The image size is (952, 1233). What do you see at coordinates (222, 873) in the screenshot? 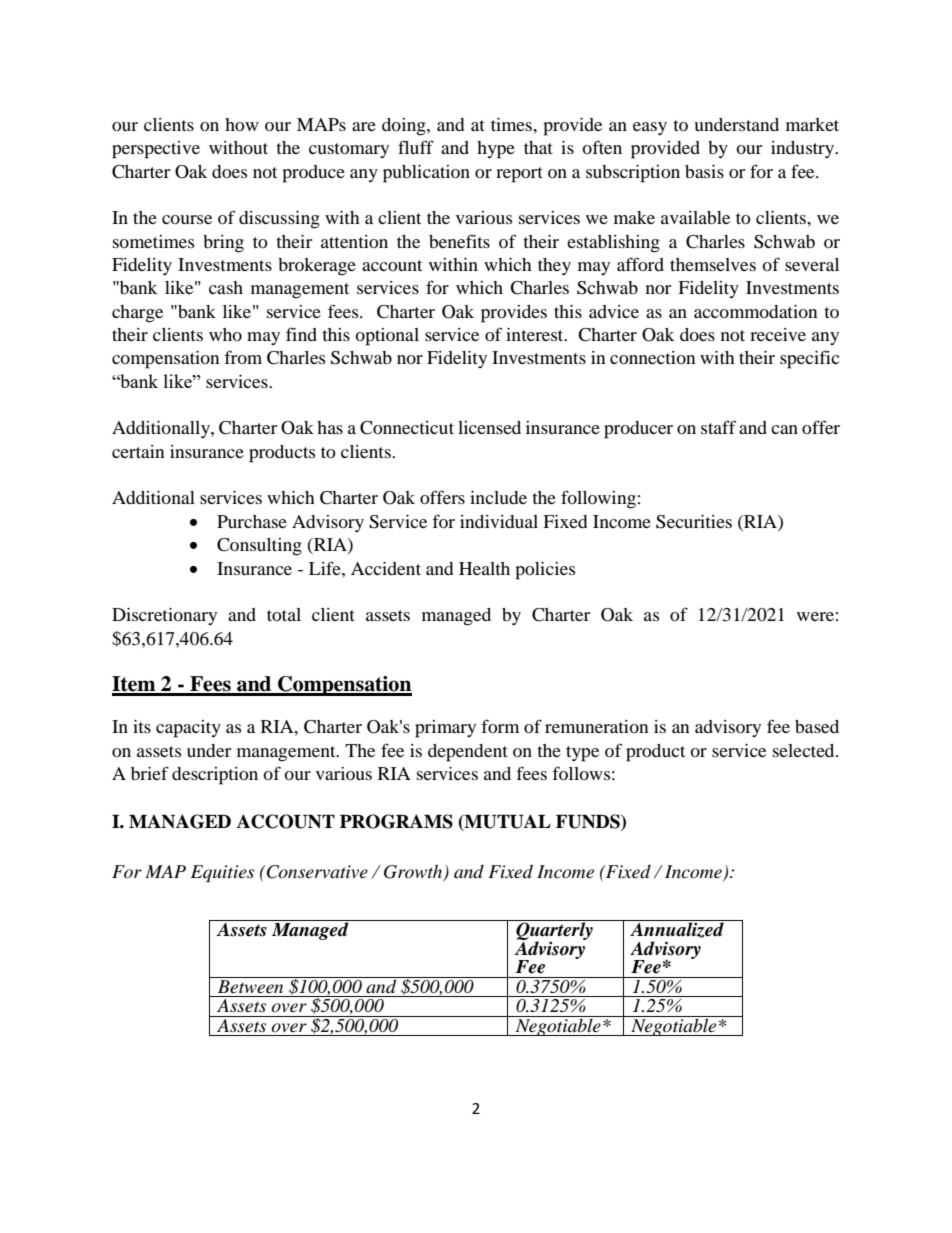
I see `Equities` at bounding box center [222, 873].
